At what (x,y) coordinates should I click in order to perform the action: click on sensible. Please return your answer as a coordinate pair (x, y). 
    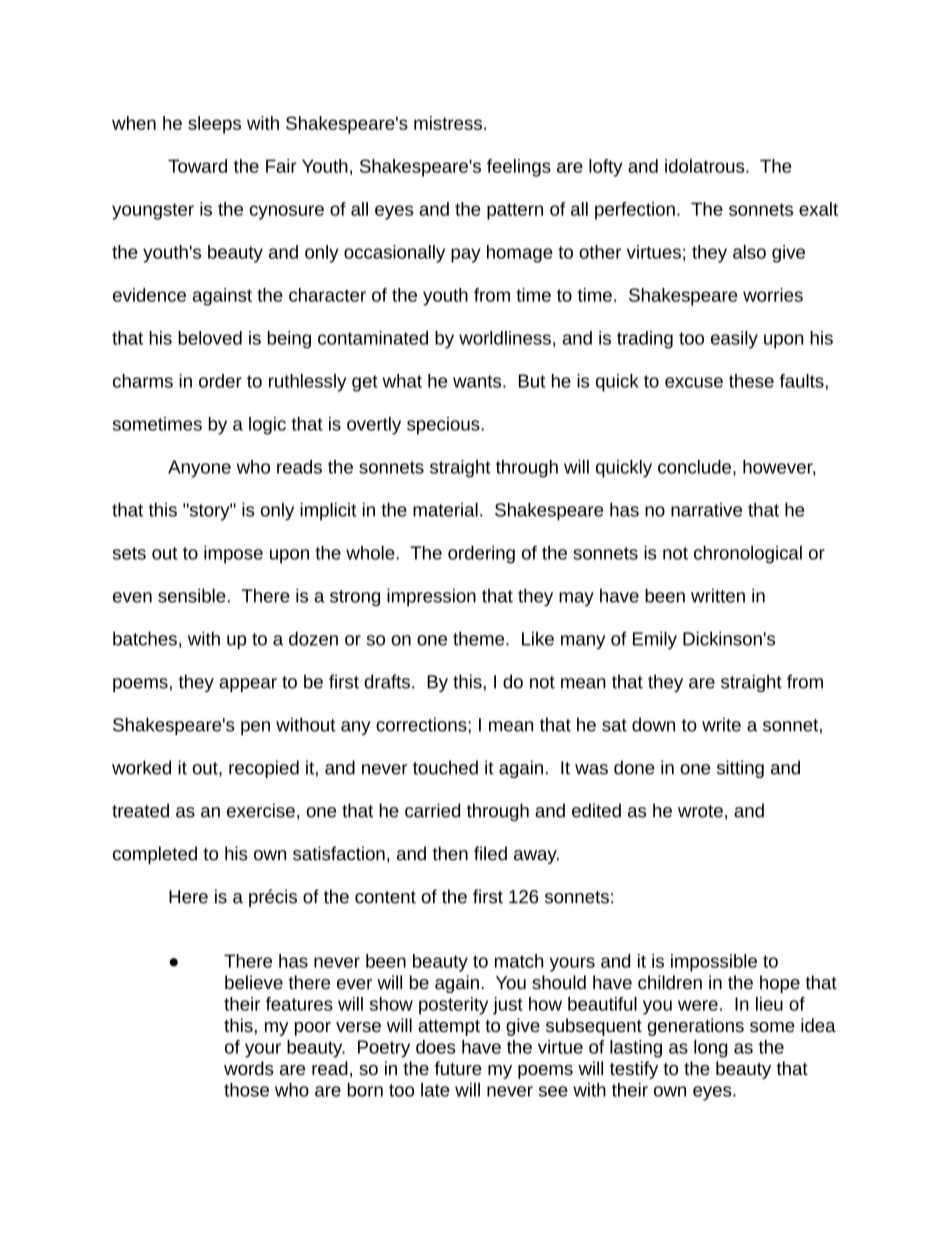
    Looking at the image, I should click on (192, 595).
